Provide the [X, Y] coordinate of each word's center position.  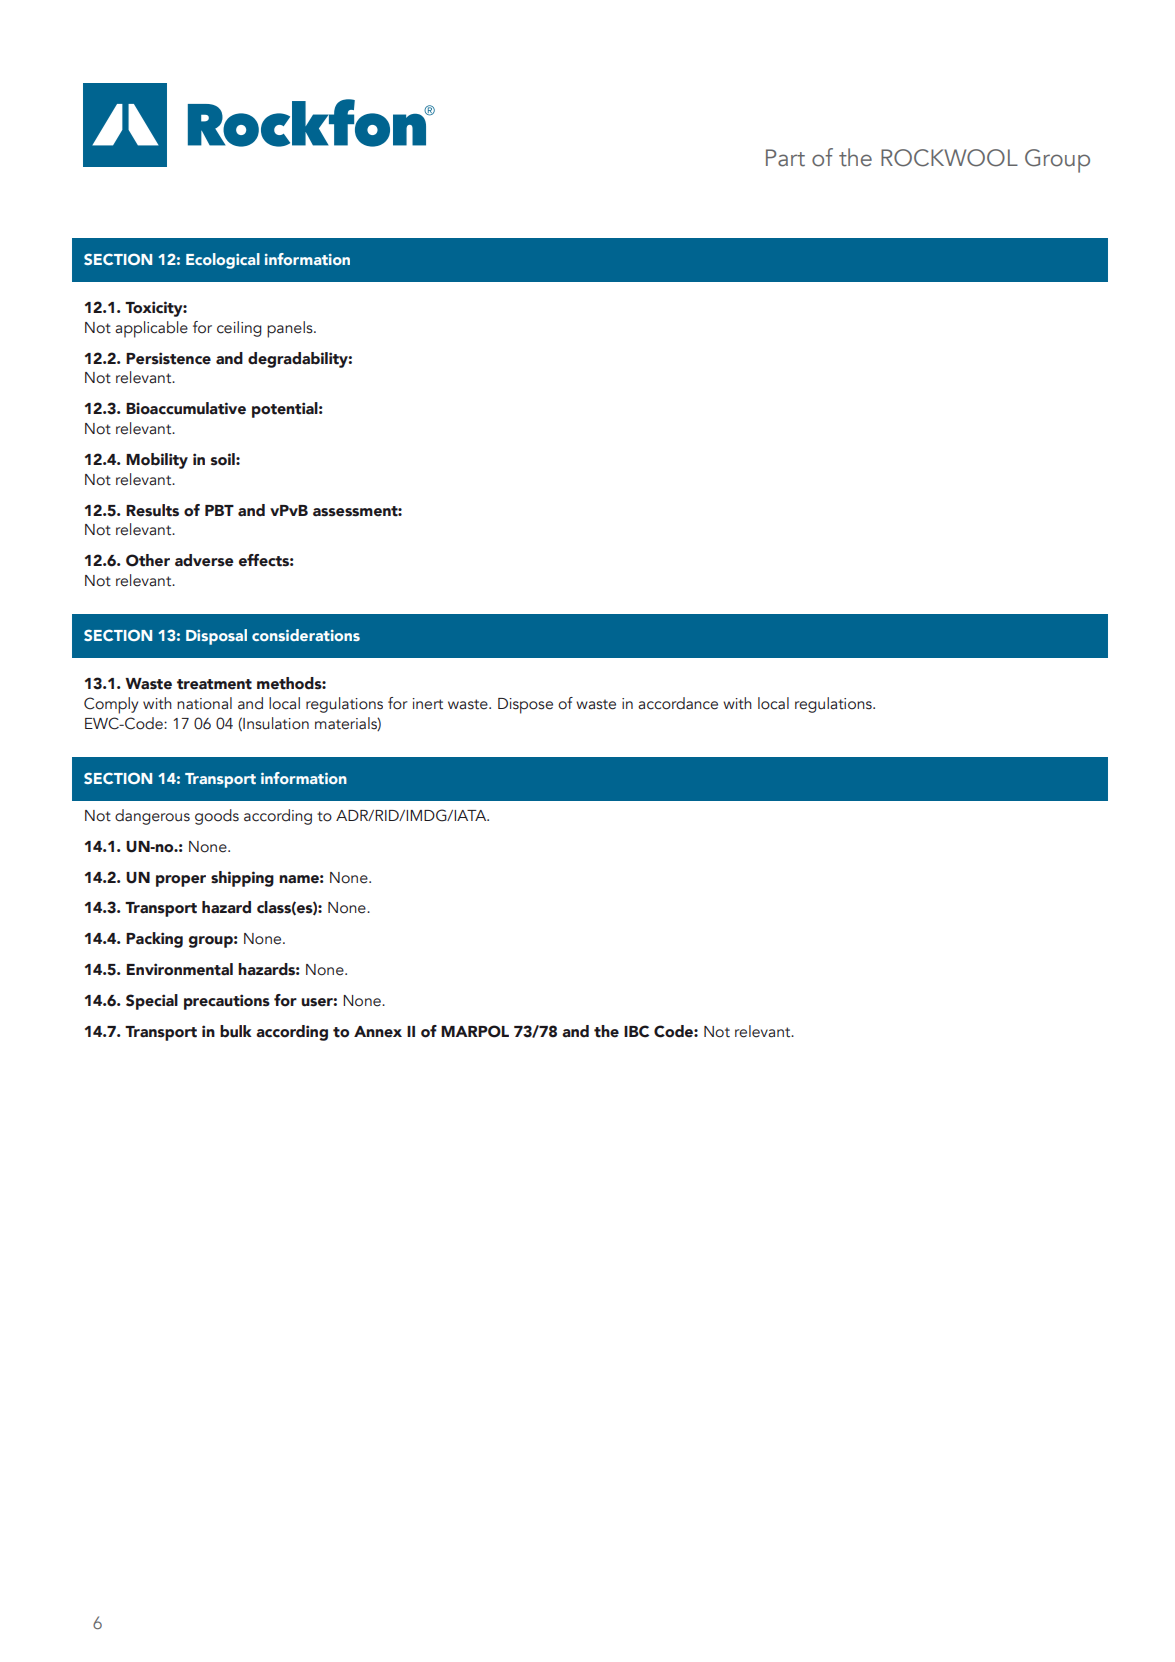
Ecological [223, 261]
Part [785, 158]
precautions [227, 1002]
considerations [306, 635]
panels [291, 329]
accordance [678, 703]
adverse [204, 560]
